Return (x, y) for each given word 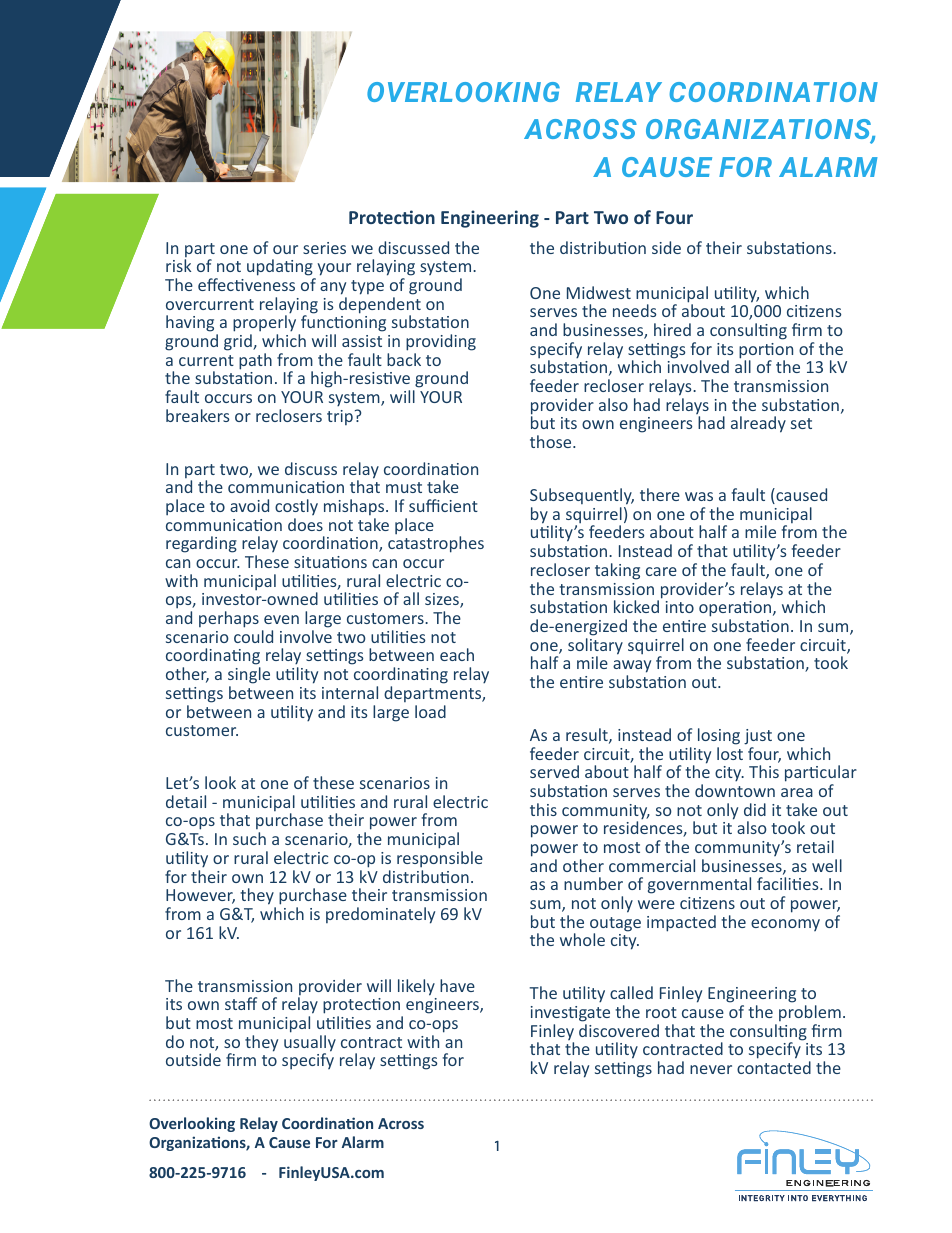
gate (594, 1014)
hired (672, 329)
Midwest (599, 292)
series (324, 248)
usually (310, 1044)
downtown (735, 790)
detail (186, 801)
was (699, 496)
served (554, 771)
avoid (249, 505)
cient (458, 506)
